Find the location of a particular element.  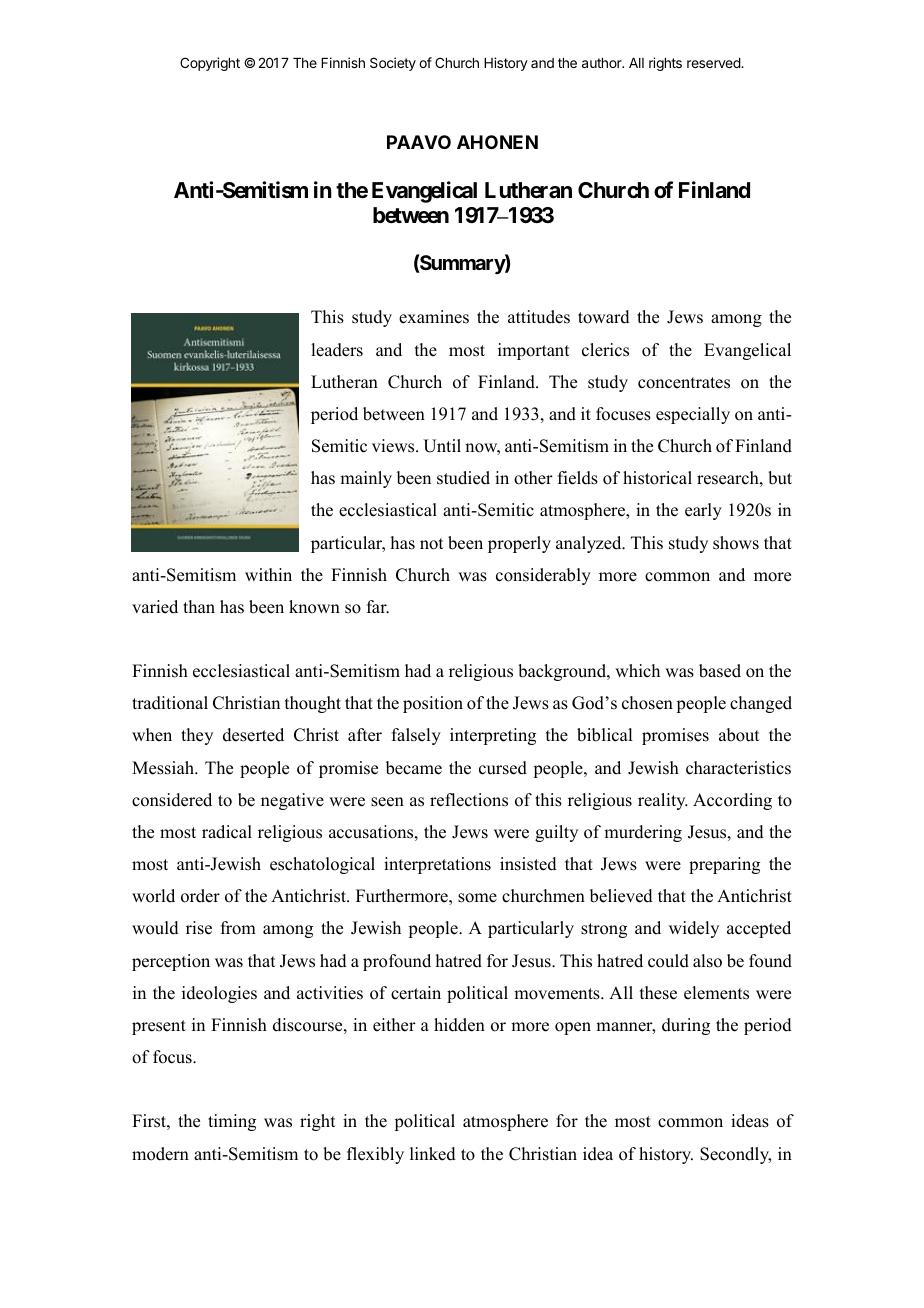

within is located at coordinates (268, 574).
